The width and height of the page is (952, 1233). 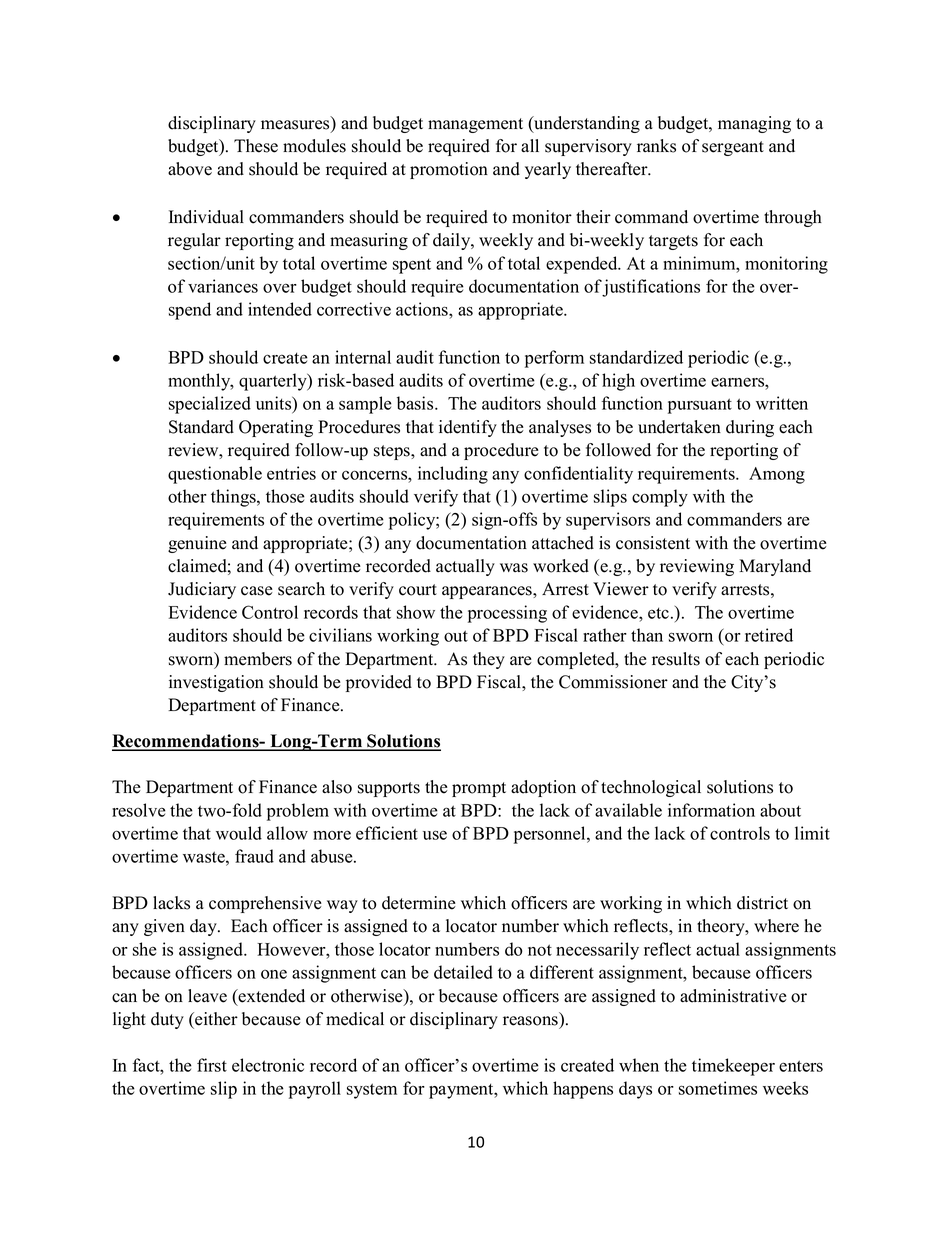 What do you see at coordinates (212, 1065) in the page?
I see `first` at bounding box center [212, 1065].
